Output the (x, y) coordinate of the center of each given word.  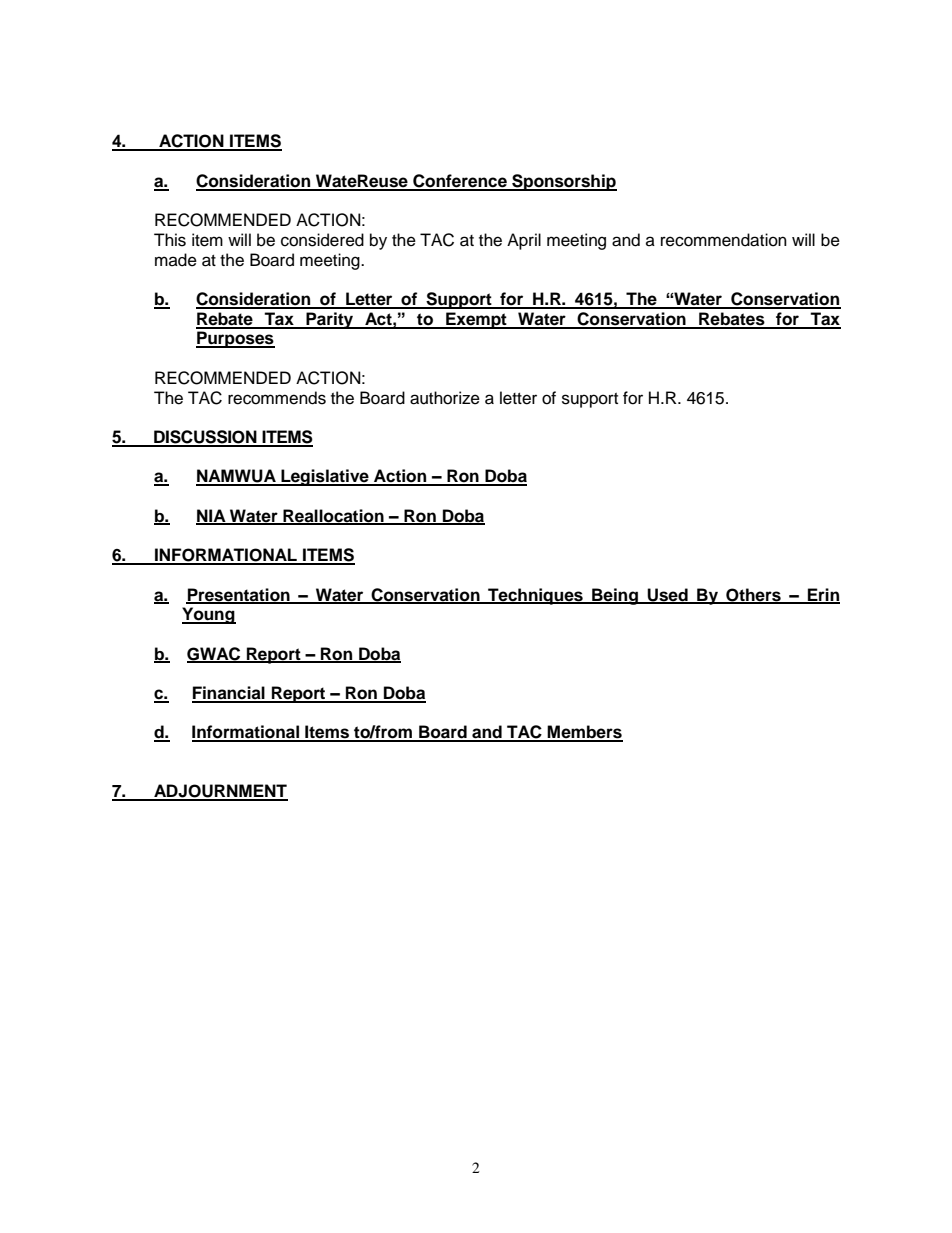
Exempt (476, 320)
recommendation (724, 240)
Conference (460, 182)
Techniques (535, 596)
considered (322, 240)
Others (753, 595)
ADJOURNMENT (220, 792)
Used (667, 595)
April (524, 241)
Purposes (235, 339)
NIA (212, 516)
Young (209, 615)
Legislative (325, 477)
